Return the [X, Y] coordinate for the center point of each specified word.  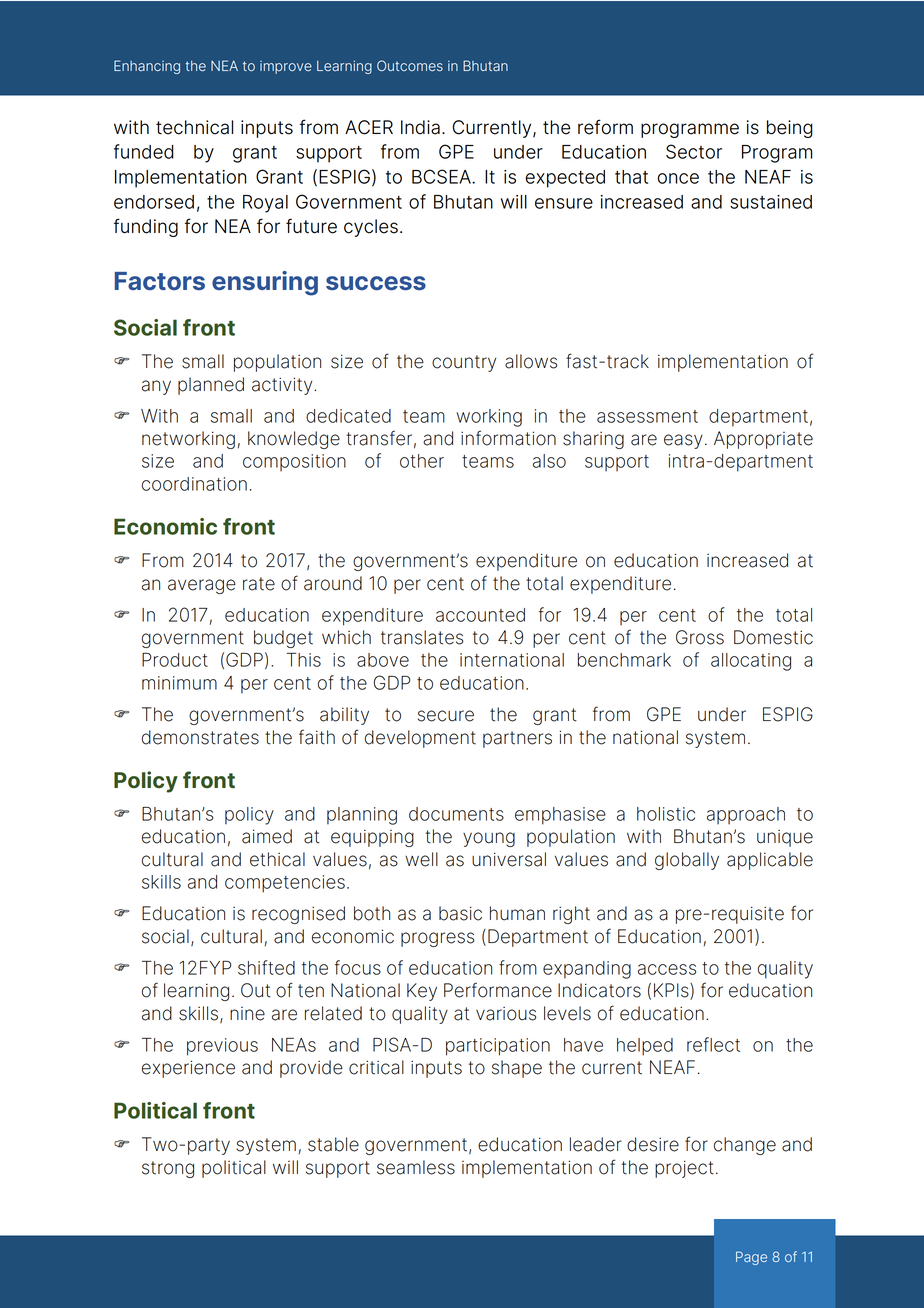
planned [211, 386]
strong [168, 1169]
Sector [694, 151]
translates [422, 637]
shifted [266, 967]
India [420, 127]
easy [683, 441]
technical [194, 127]
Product [175, 660]
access [667, 969]
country [464, 363]
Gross [700, 637]
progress [437, 939]
